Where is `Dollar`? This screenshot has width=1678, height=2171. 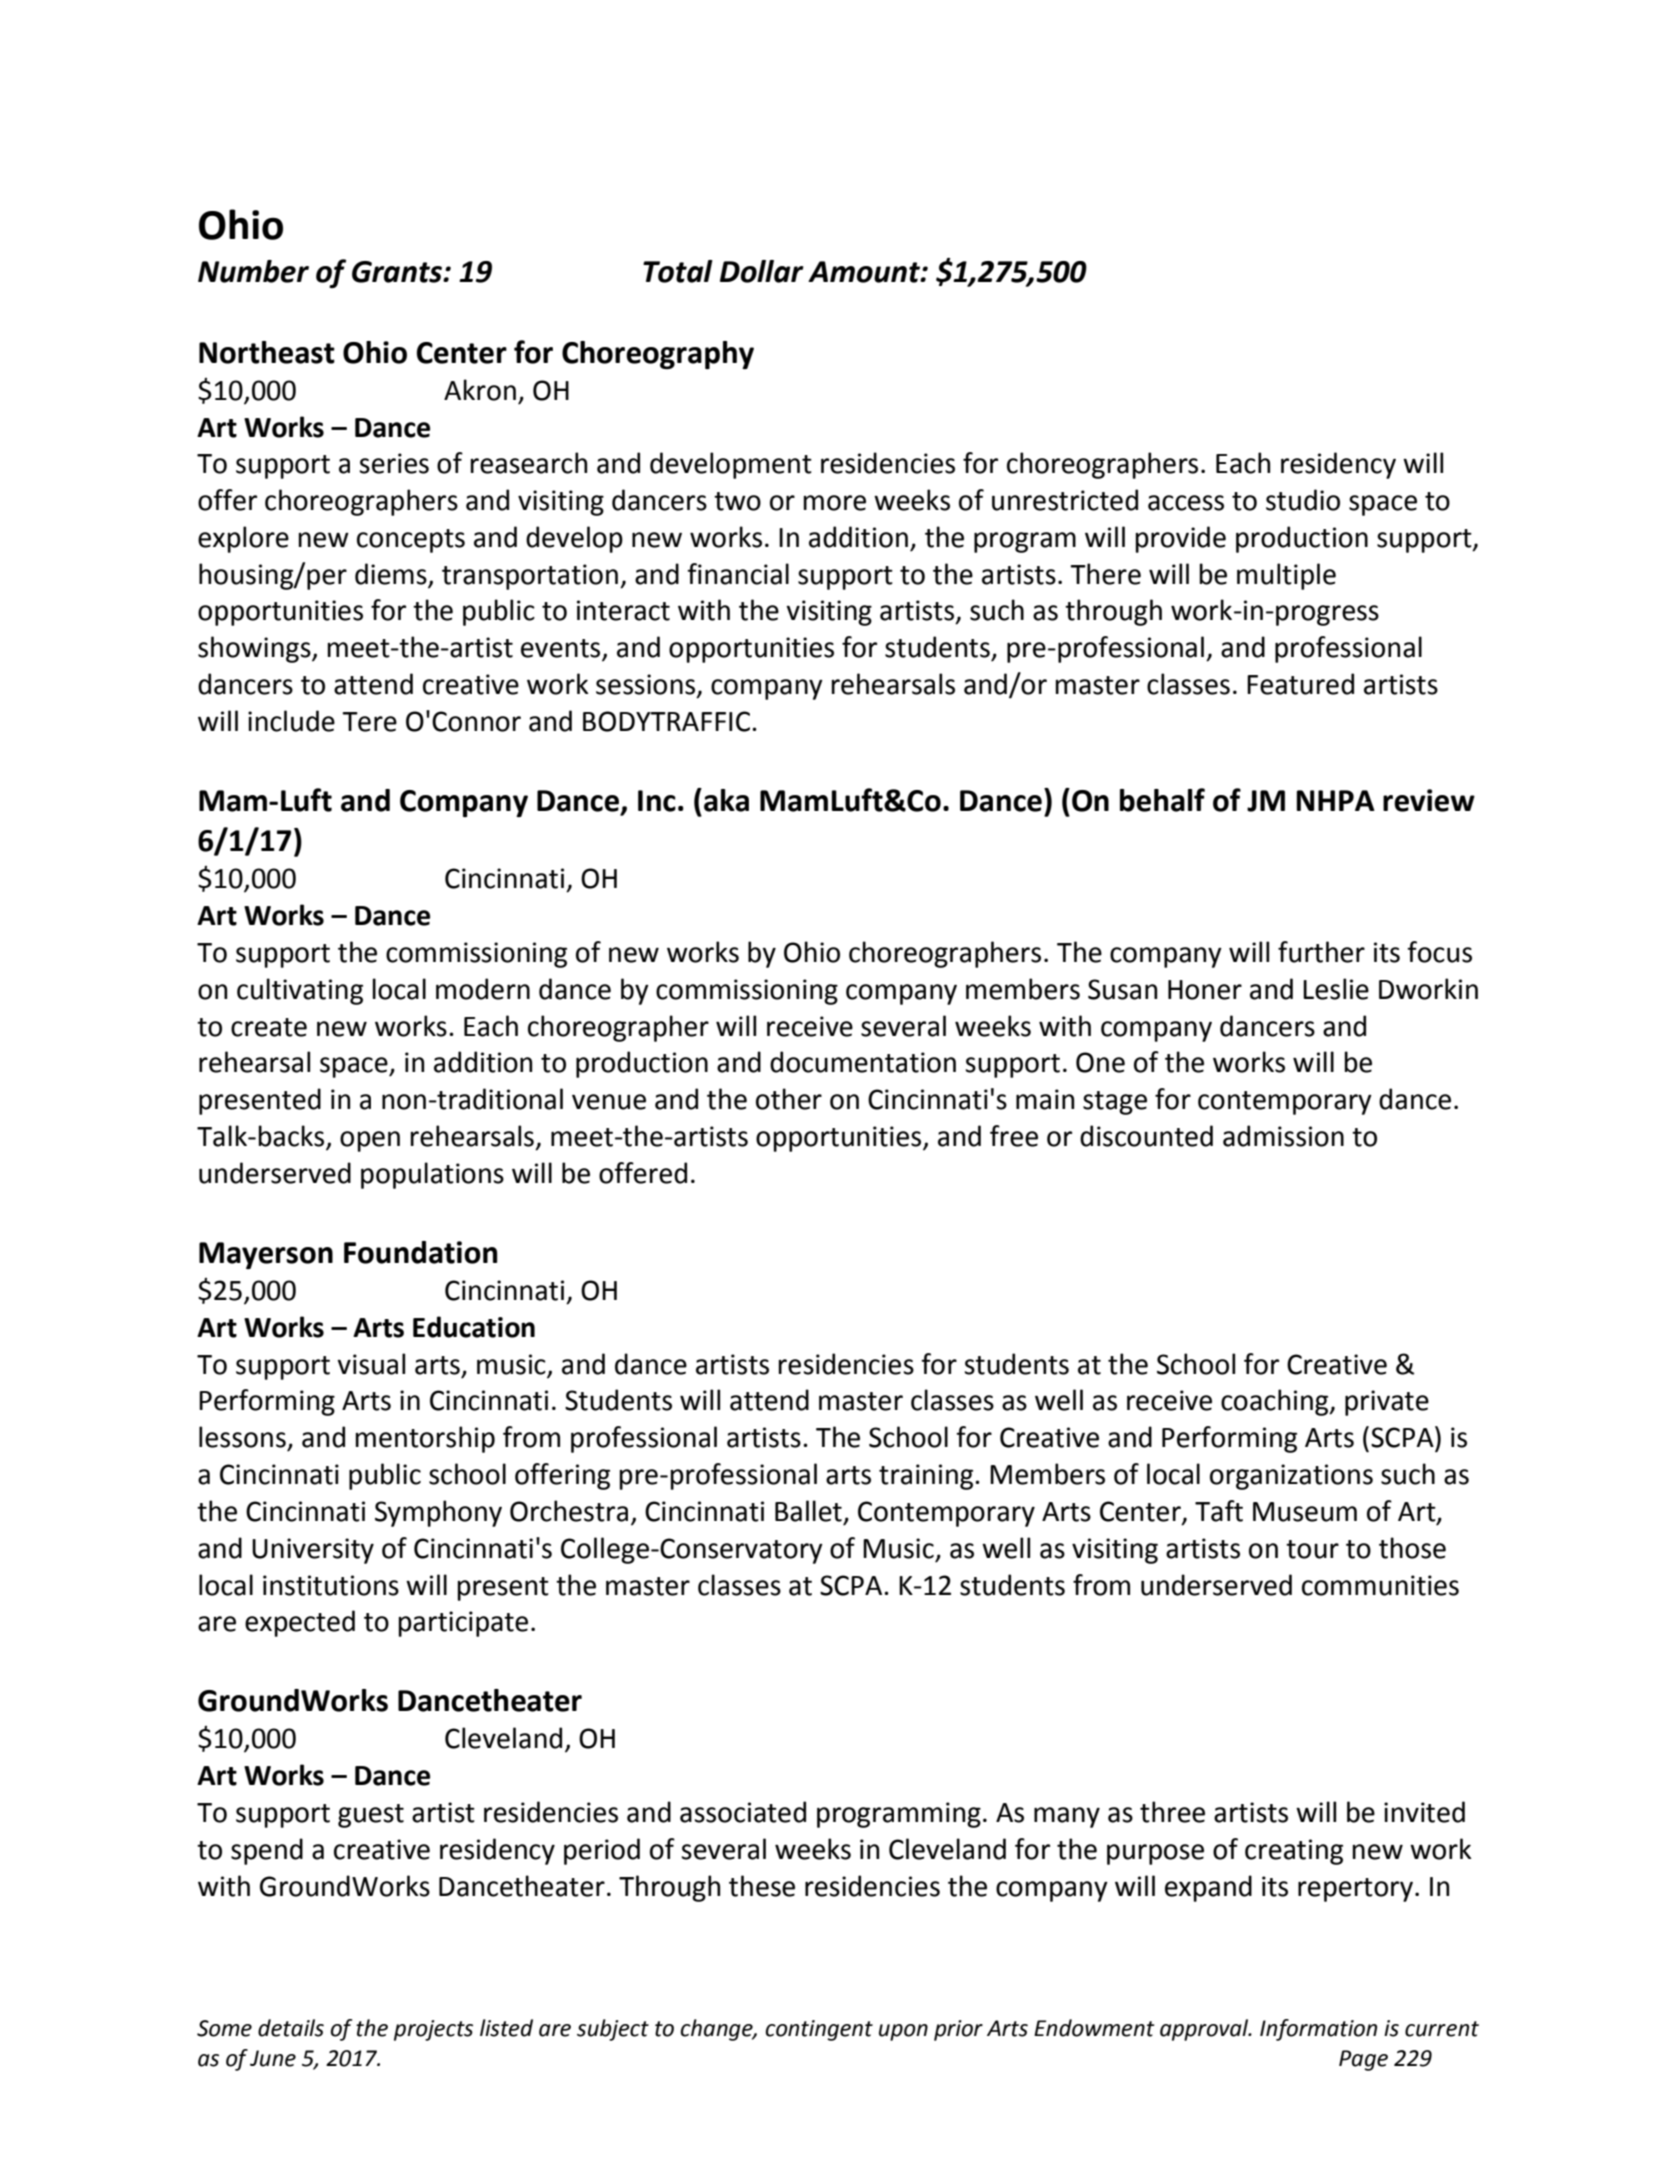
Dollar is located at coordinates (762, 271).
